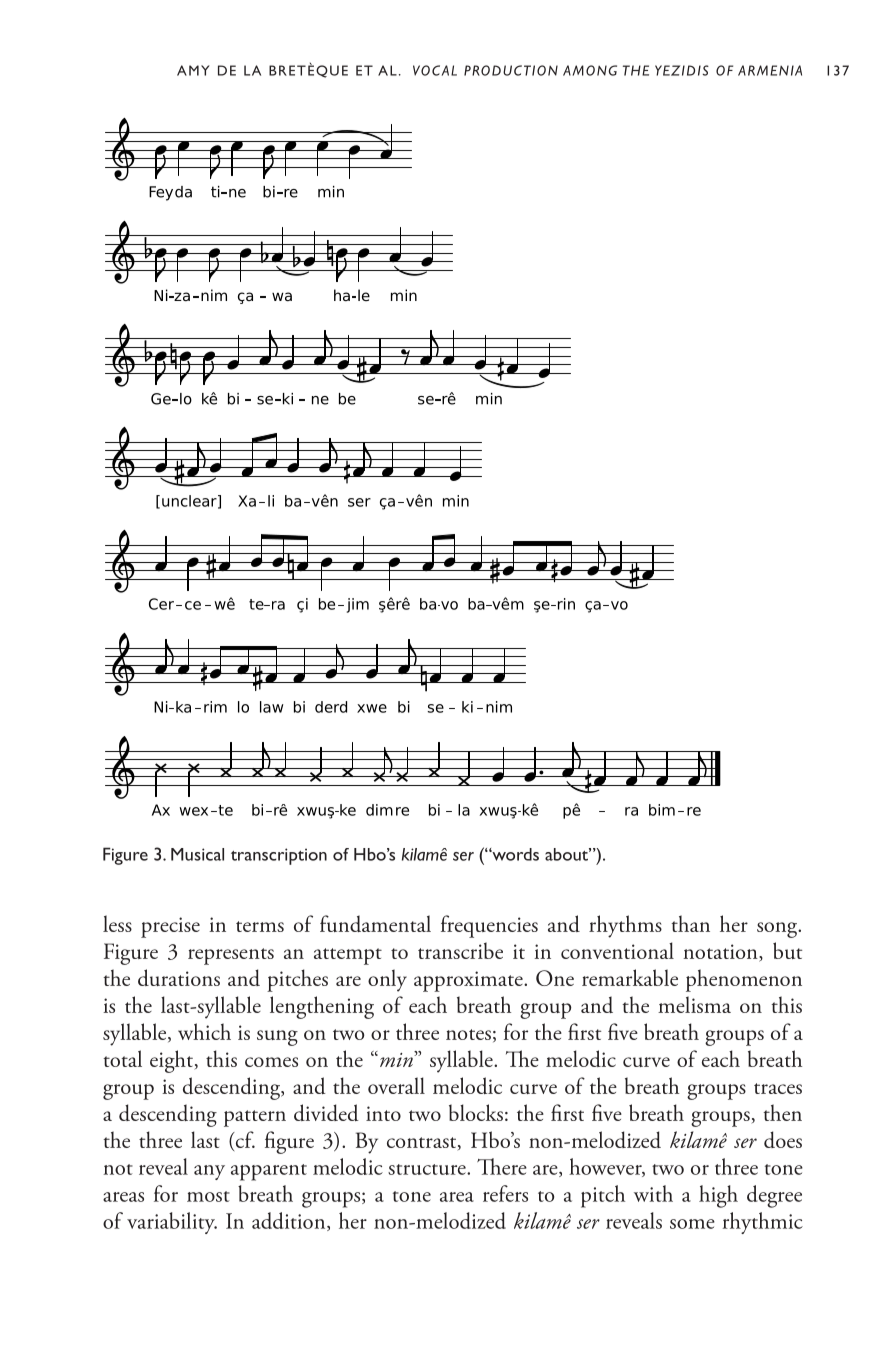  I want to click on rin, so click(565, 604).
